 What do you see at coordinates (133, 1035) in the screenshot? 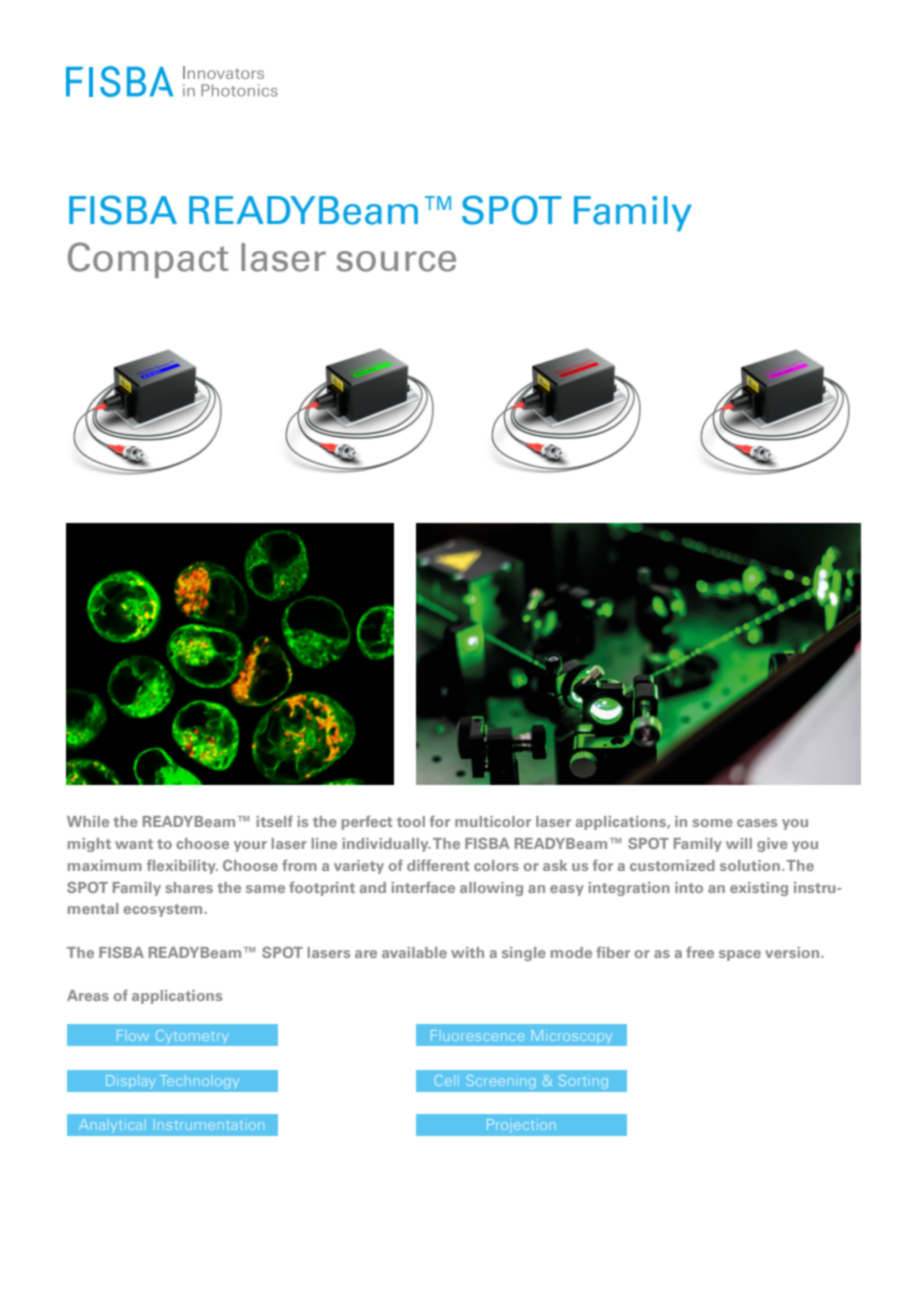
I see `Flow` at bounding box center [133, 1035].
